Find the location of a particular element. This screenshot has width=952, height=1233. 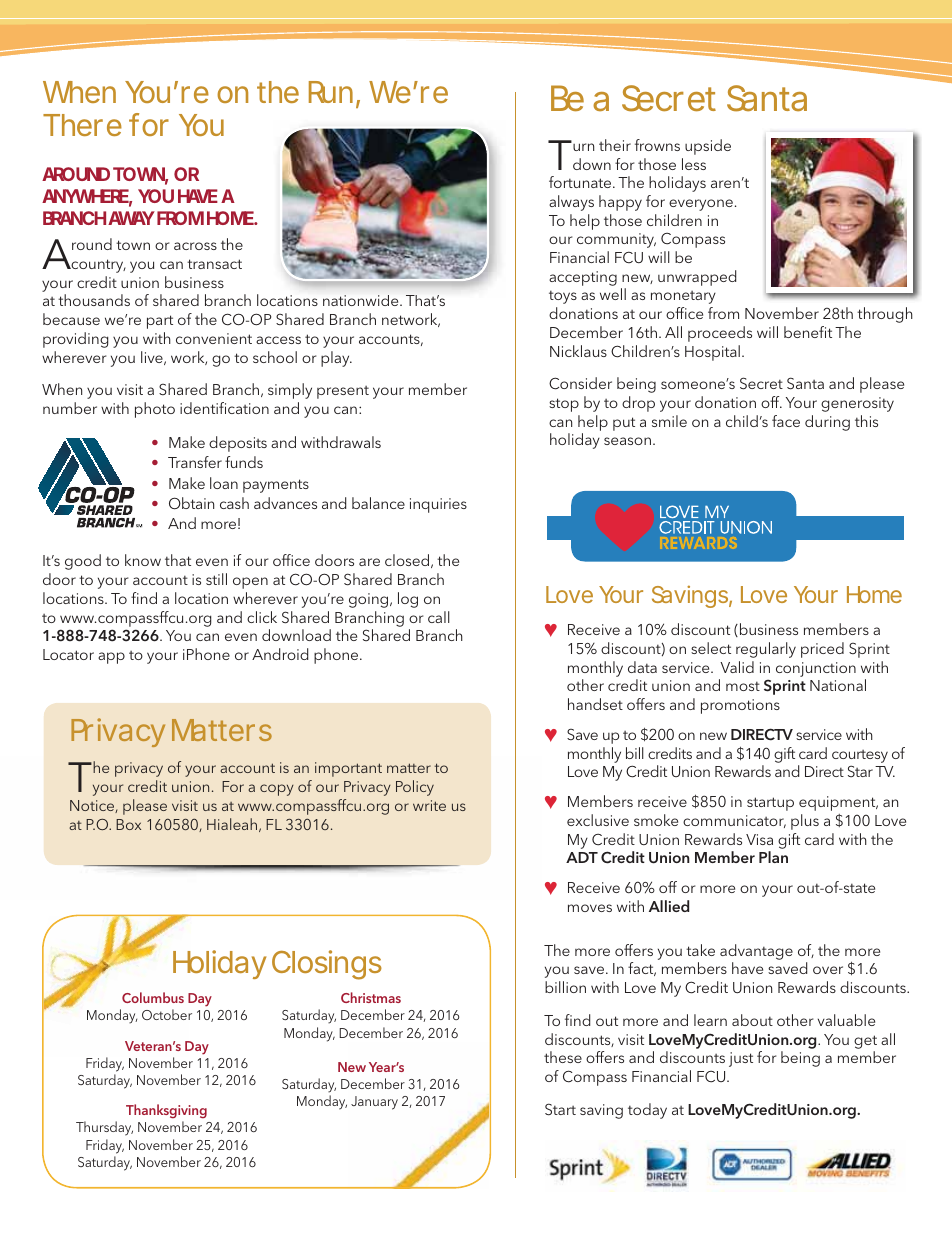

January is located at coordinates (374, 1103).
